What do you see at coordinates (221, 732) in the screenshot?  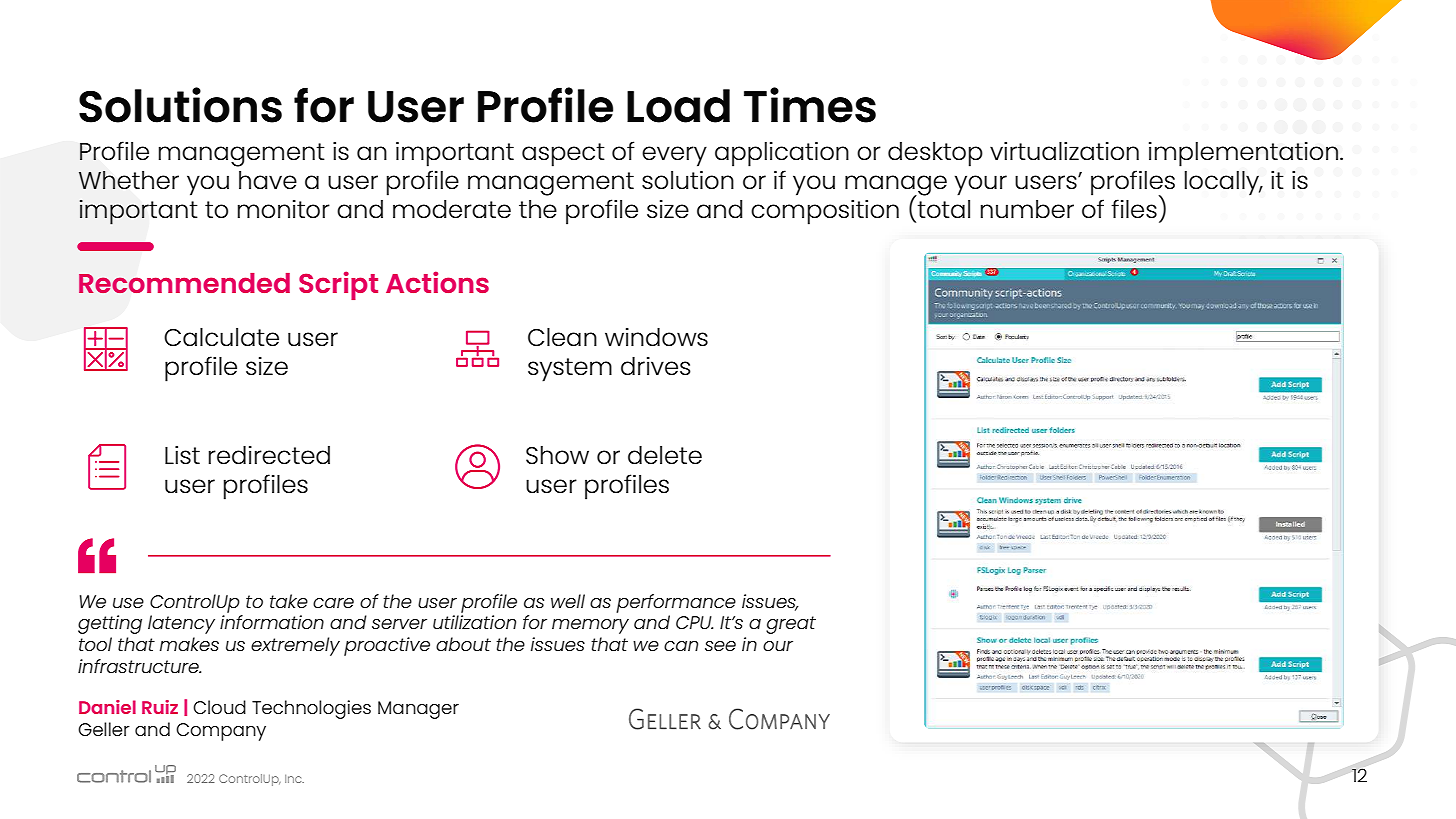 I see `Company` at bounding box center [221, 732].
